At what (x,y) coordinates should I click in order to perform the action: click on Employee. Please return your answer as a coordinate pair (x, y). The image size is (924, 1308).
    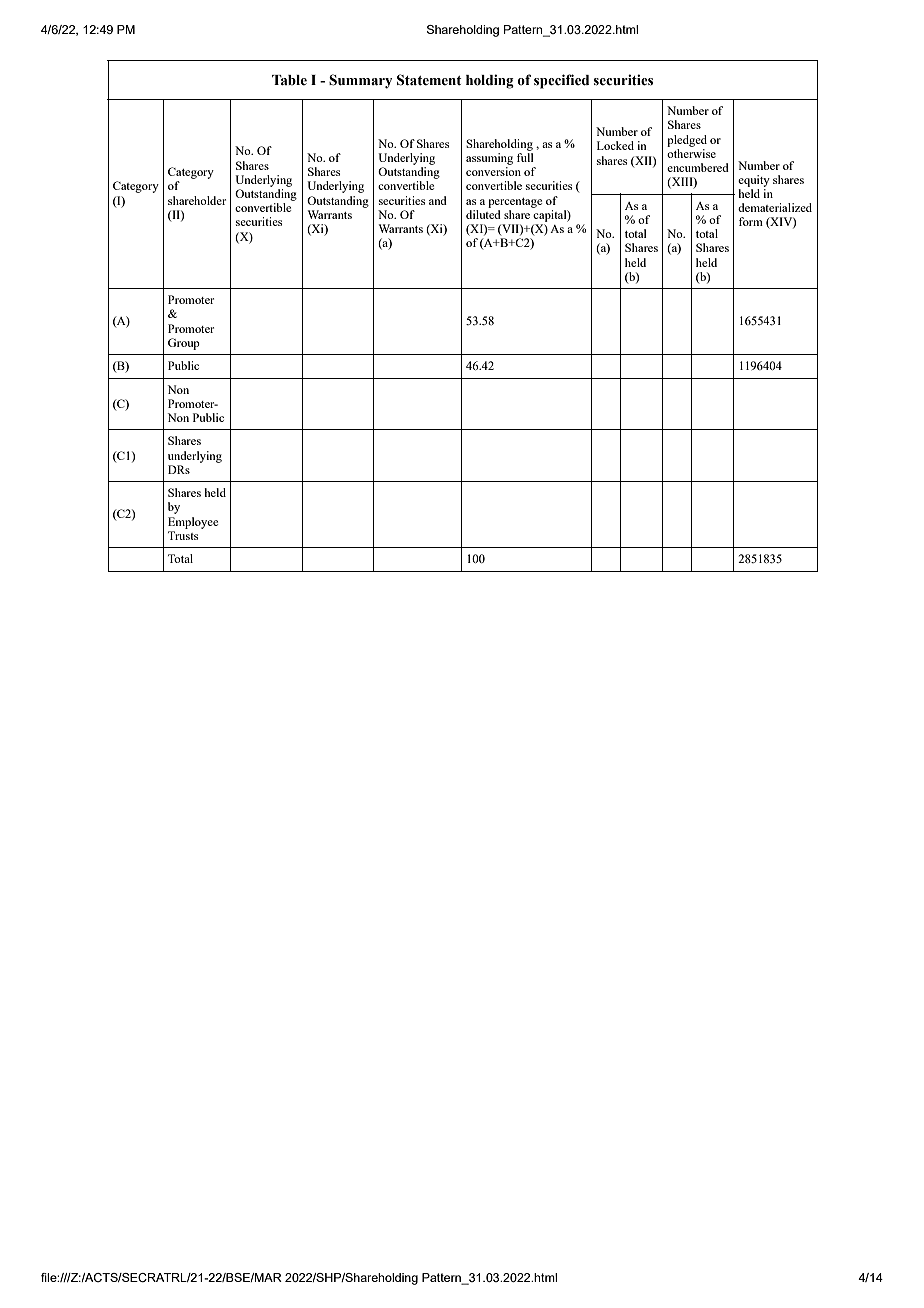
    Looking at the image, I should click on (193, 523).
